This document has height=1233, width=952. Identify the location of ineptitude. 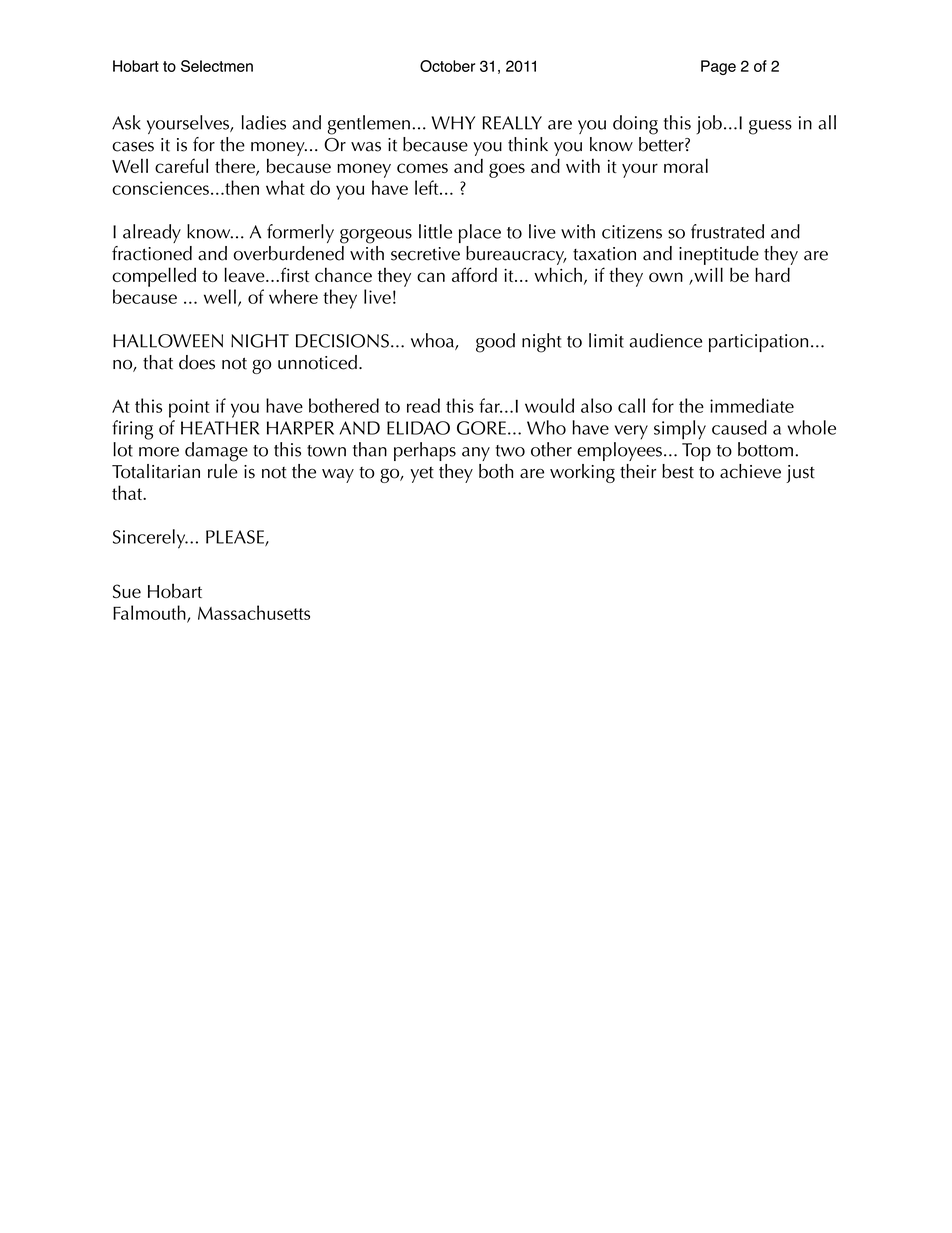
(719, 255).
